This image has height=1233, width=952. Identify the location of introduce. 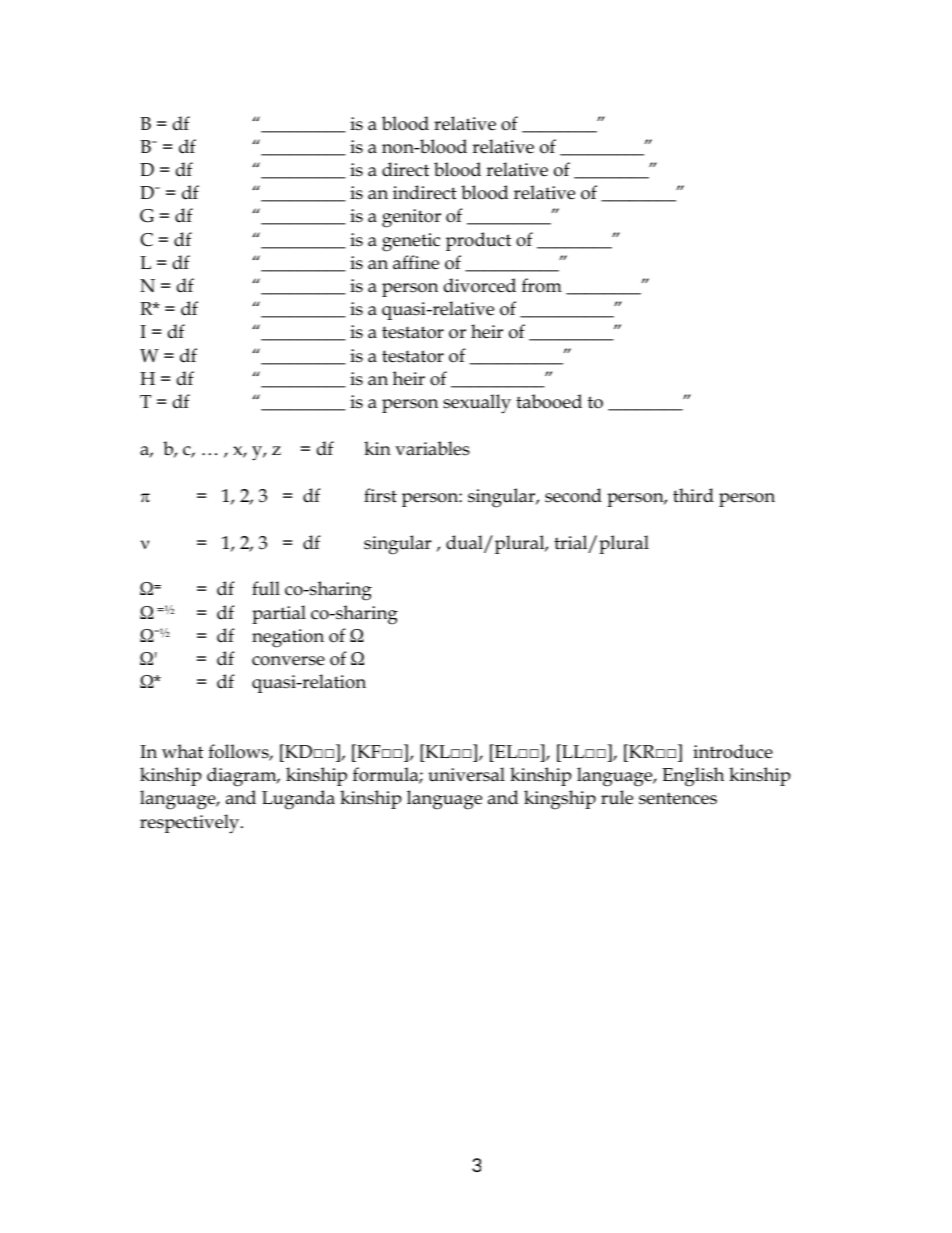
(733, 751).
